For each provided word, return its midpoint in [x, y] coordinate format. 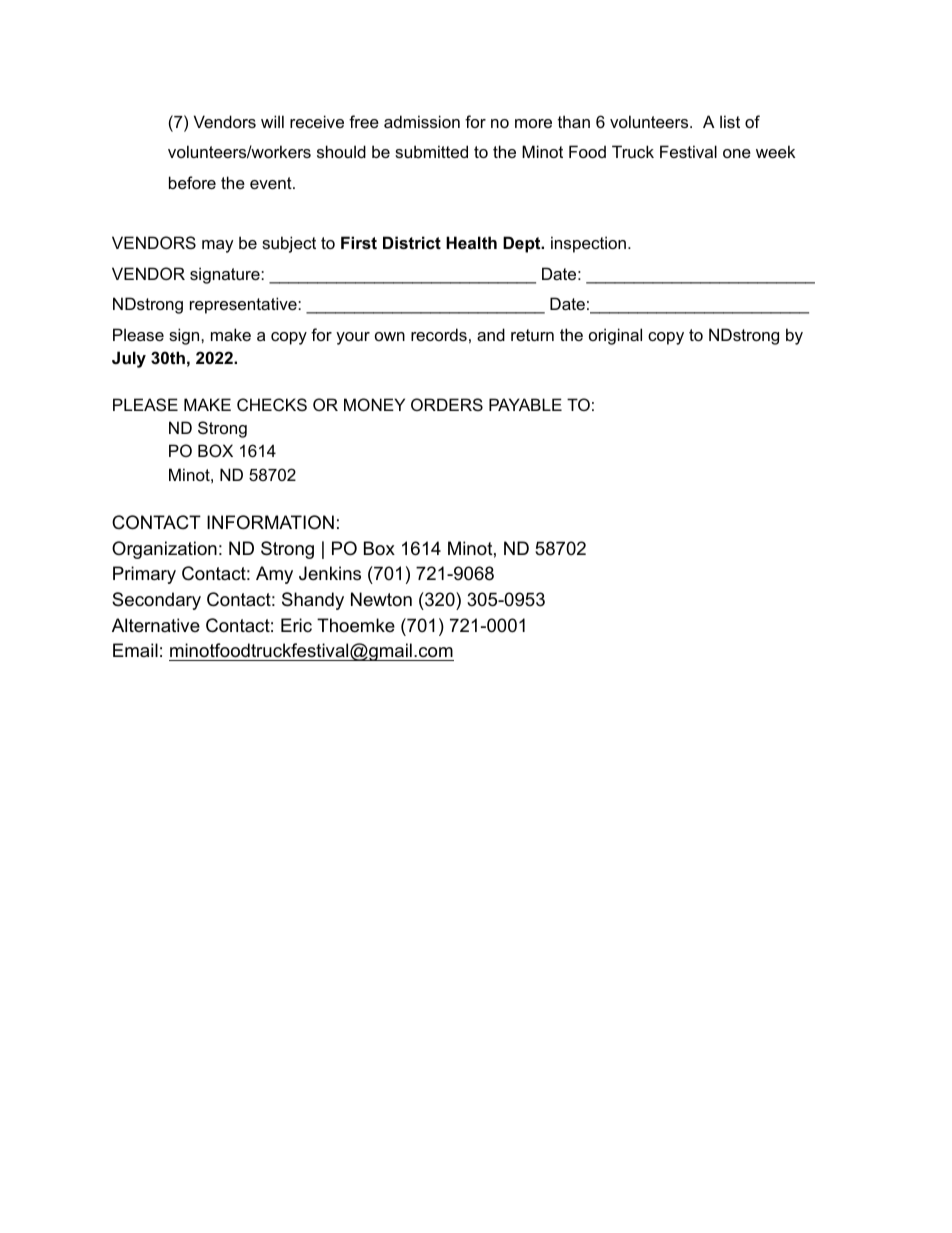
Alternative [156, 625]
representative [244, 305]
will [272, 121]
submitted [431, 151]
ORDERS [447, 404]
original [615, 336]
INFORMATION [270, 522]
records [439, 334]
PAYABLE [525, 404]
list [730, 121]
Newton [381, 599]
